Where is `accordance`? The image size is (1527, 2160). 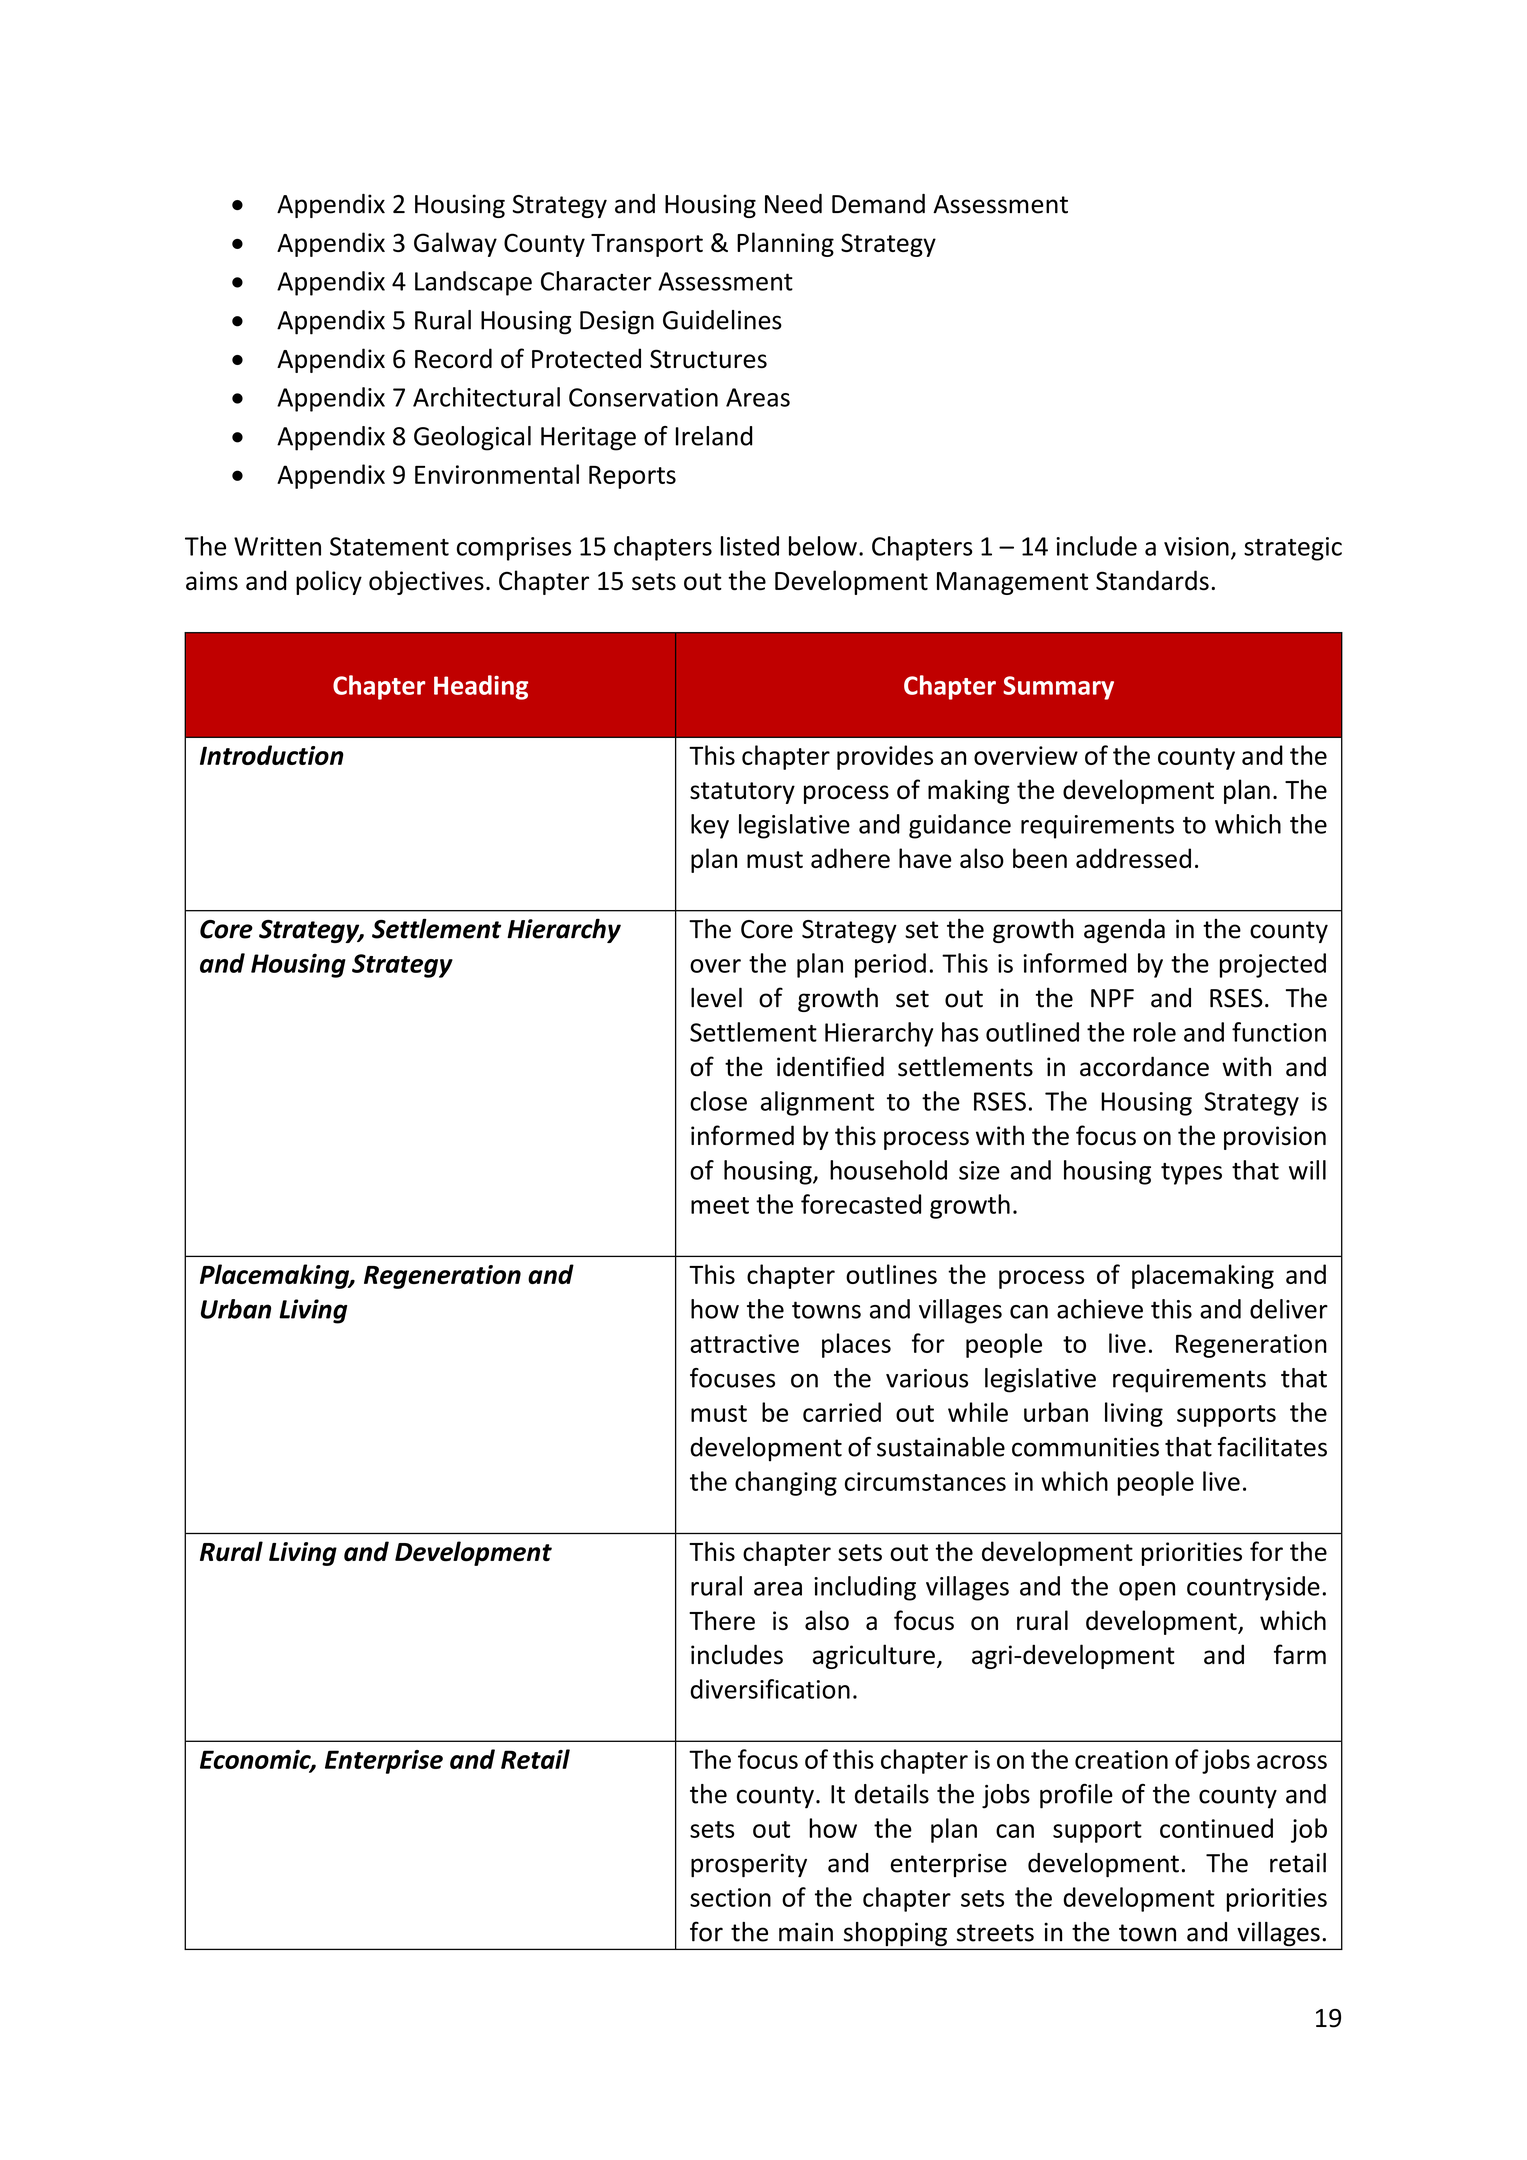
accordance is located at coordinates (1144, 1066).
